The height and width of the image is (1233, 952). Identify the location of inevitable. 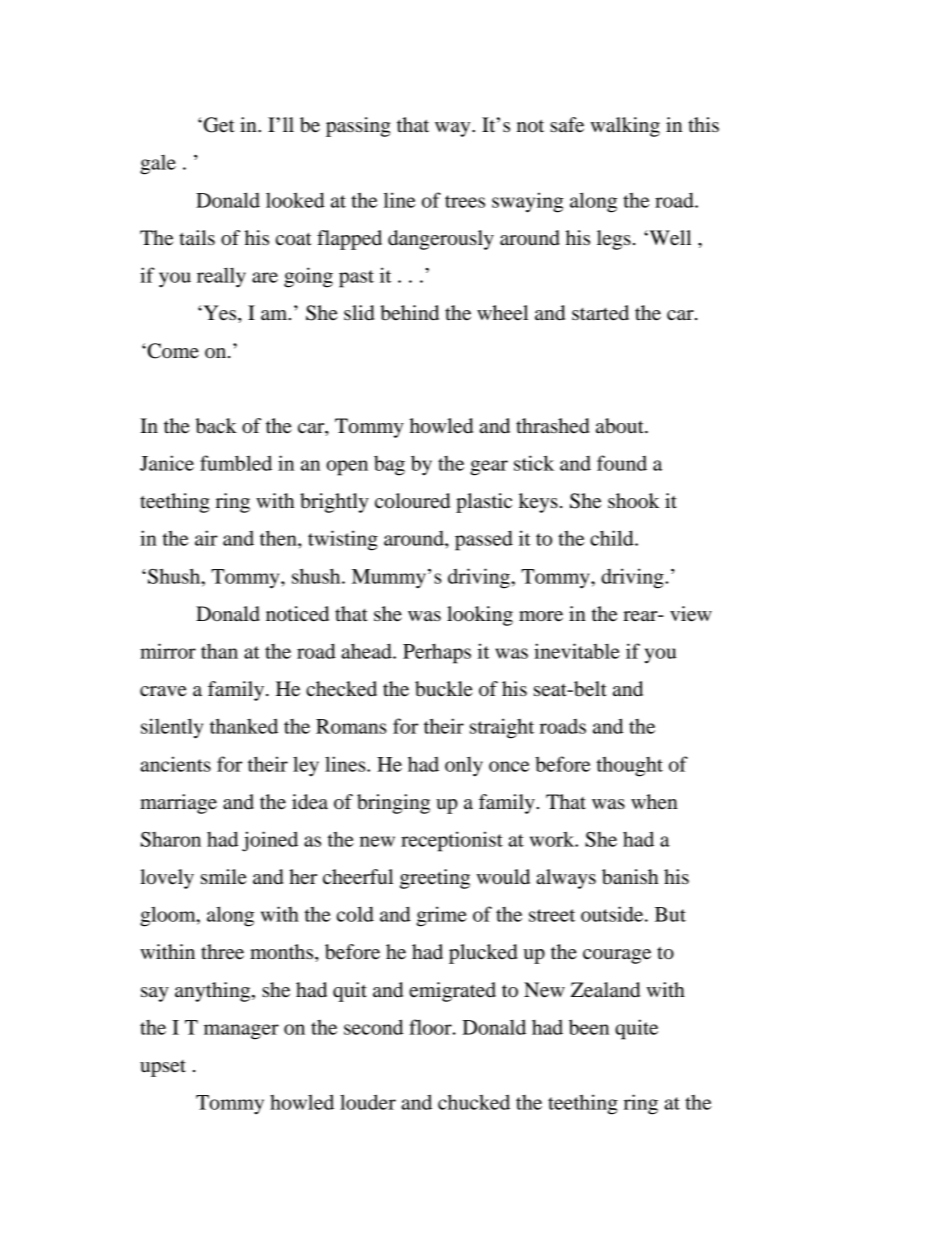
(577, 651).
